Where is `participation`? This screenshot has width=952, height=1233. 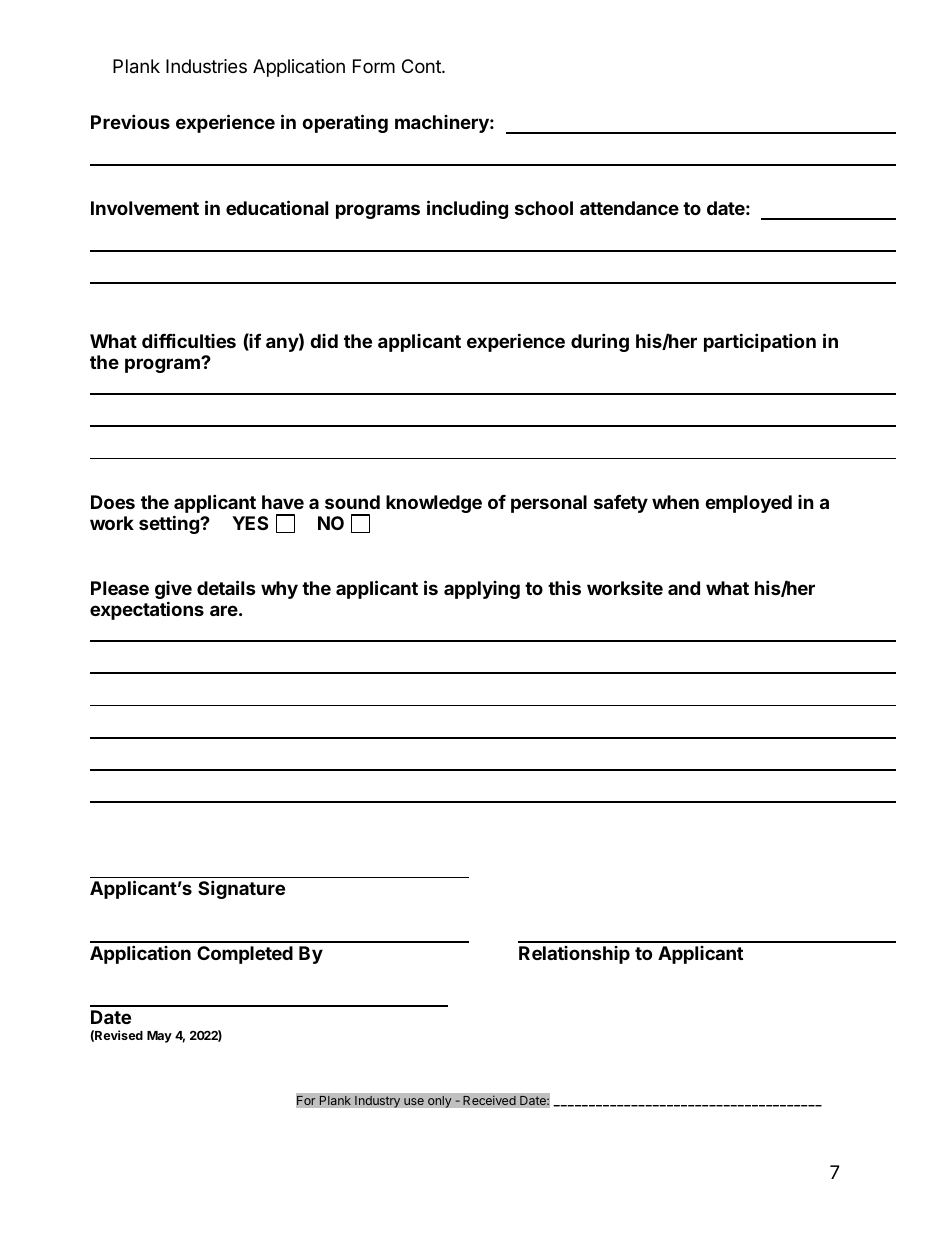
participation is located at coordinates (760, 342).
